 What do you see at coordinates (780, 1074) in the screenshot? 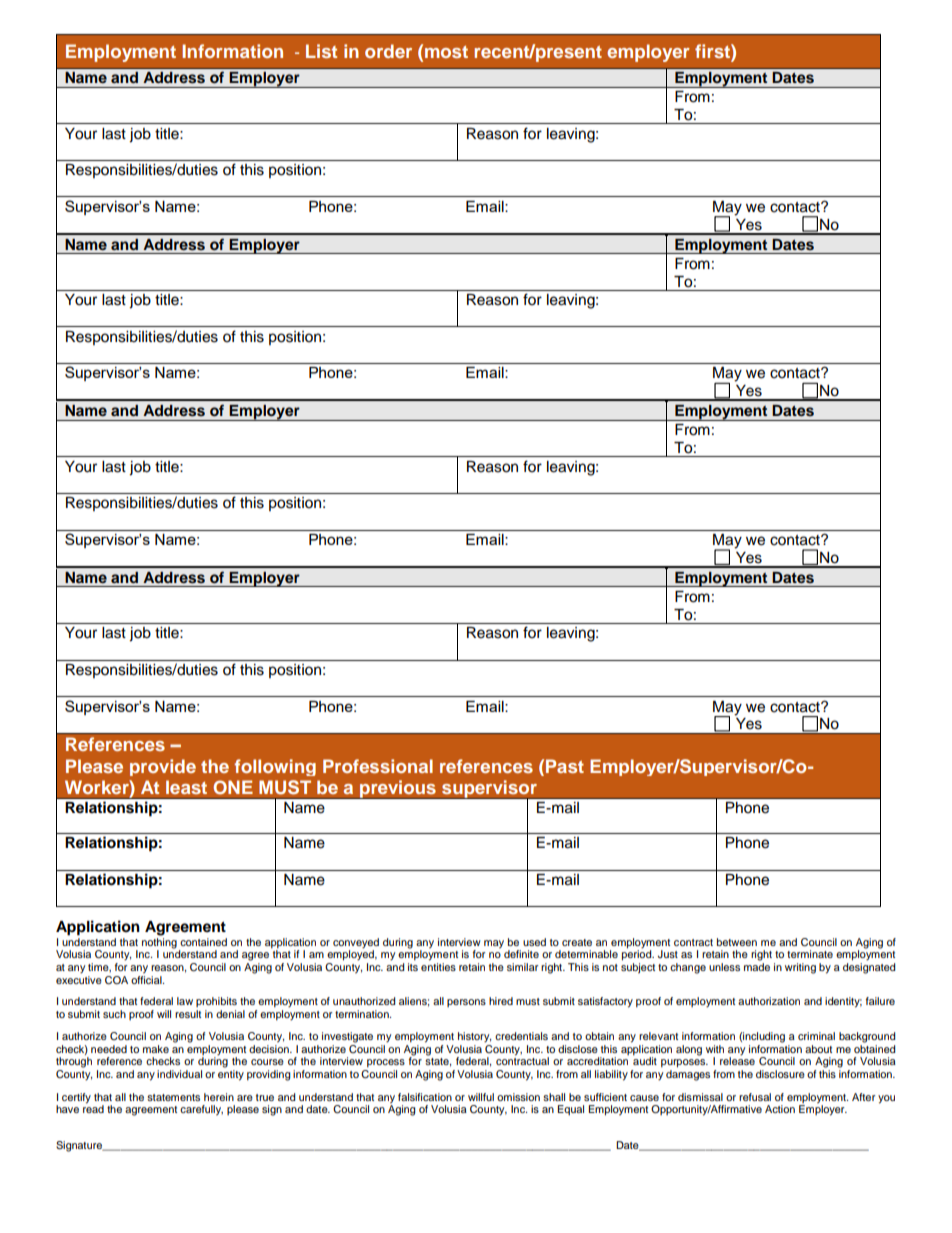
I see `disclosure` at bounding box center [780, 1074].
